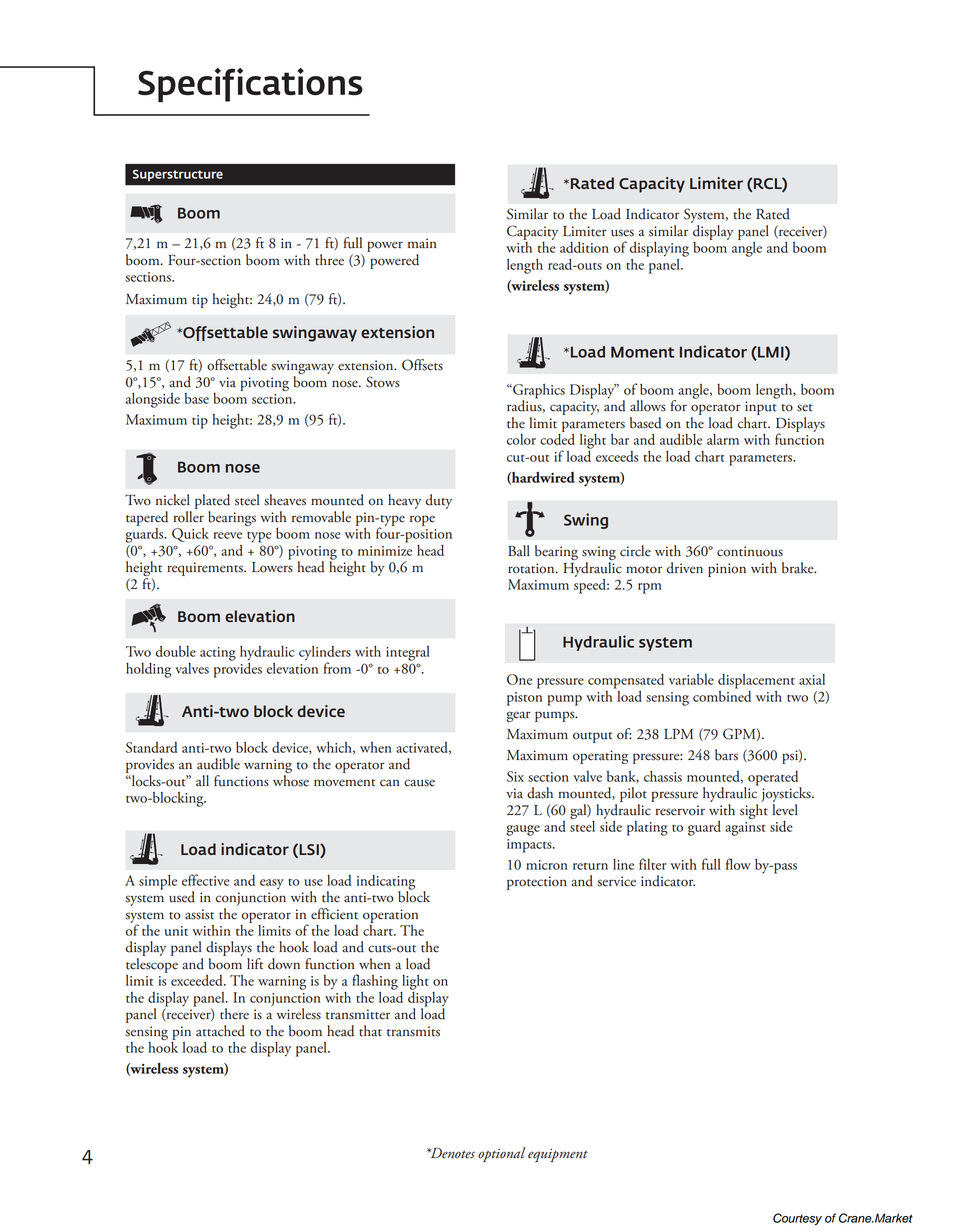 The image size is (958, 1232). What do you see at coordinates (212, 503) in the screenshot?
I see `plated` at bounding box center [212, 503].
